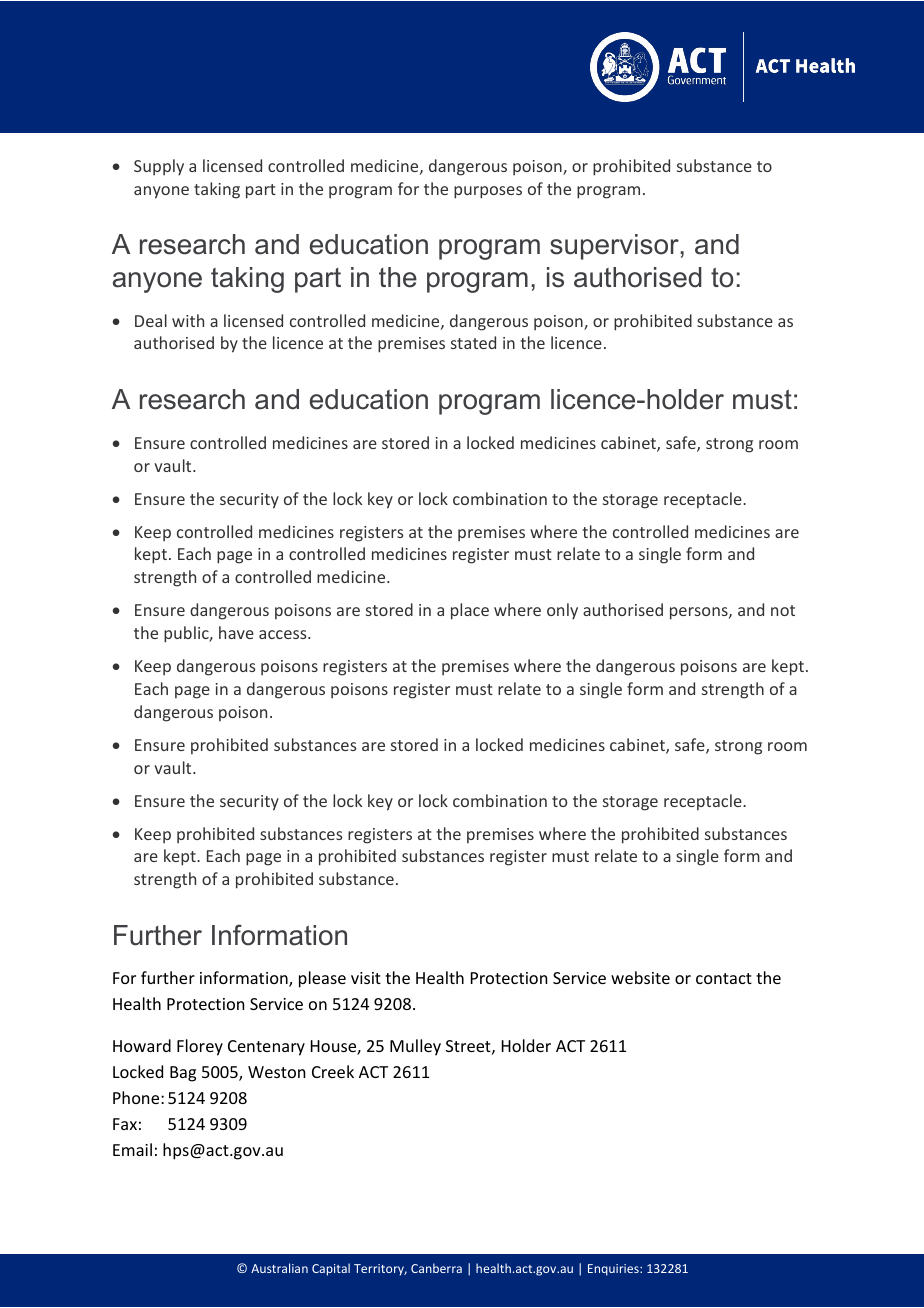 Image resolution: width=924 pixels, height=1308 pixels. What do you see at coordinates (488, 192) in the image?
I see `purposes` at bounding box center [488, 192].
